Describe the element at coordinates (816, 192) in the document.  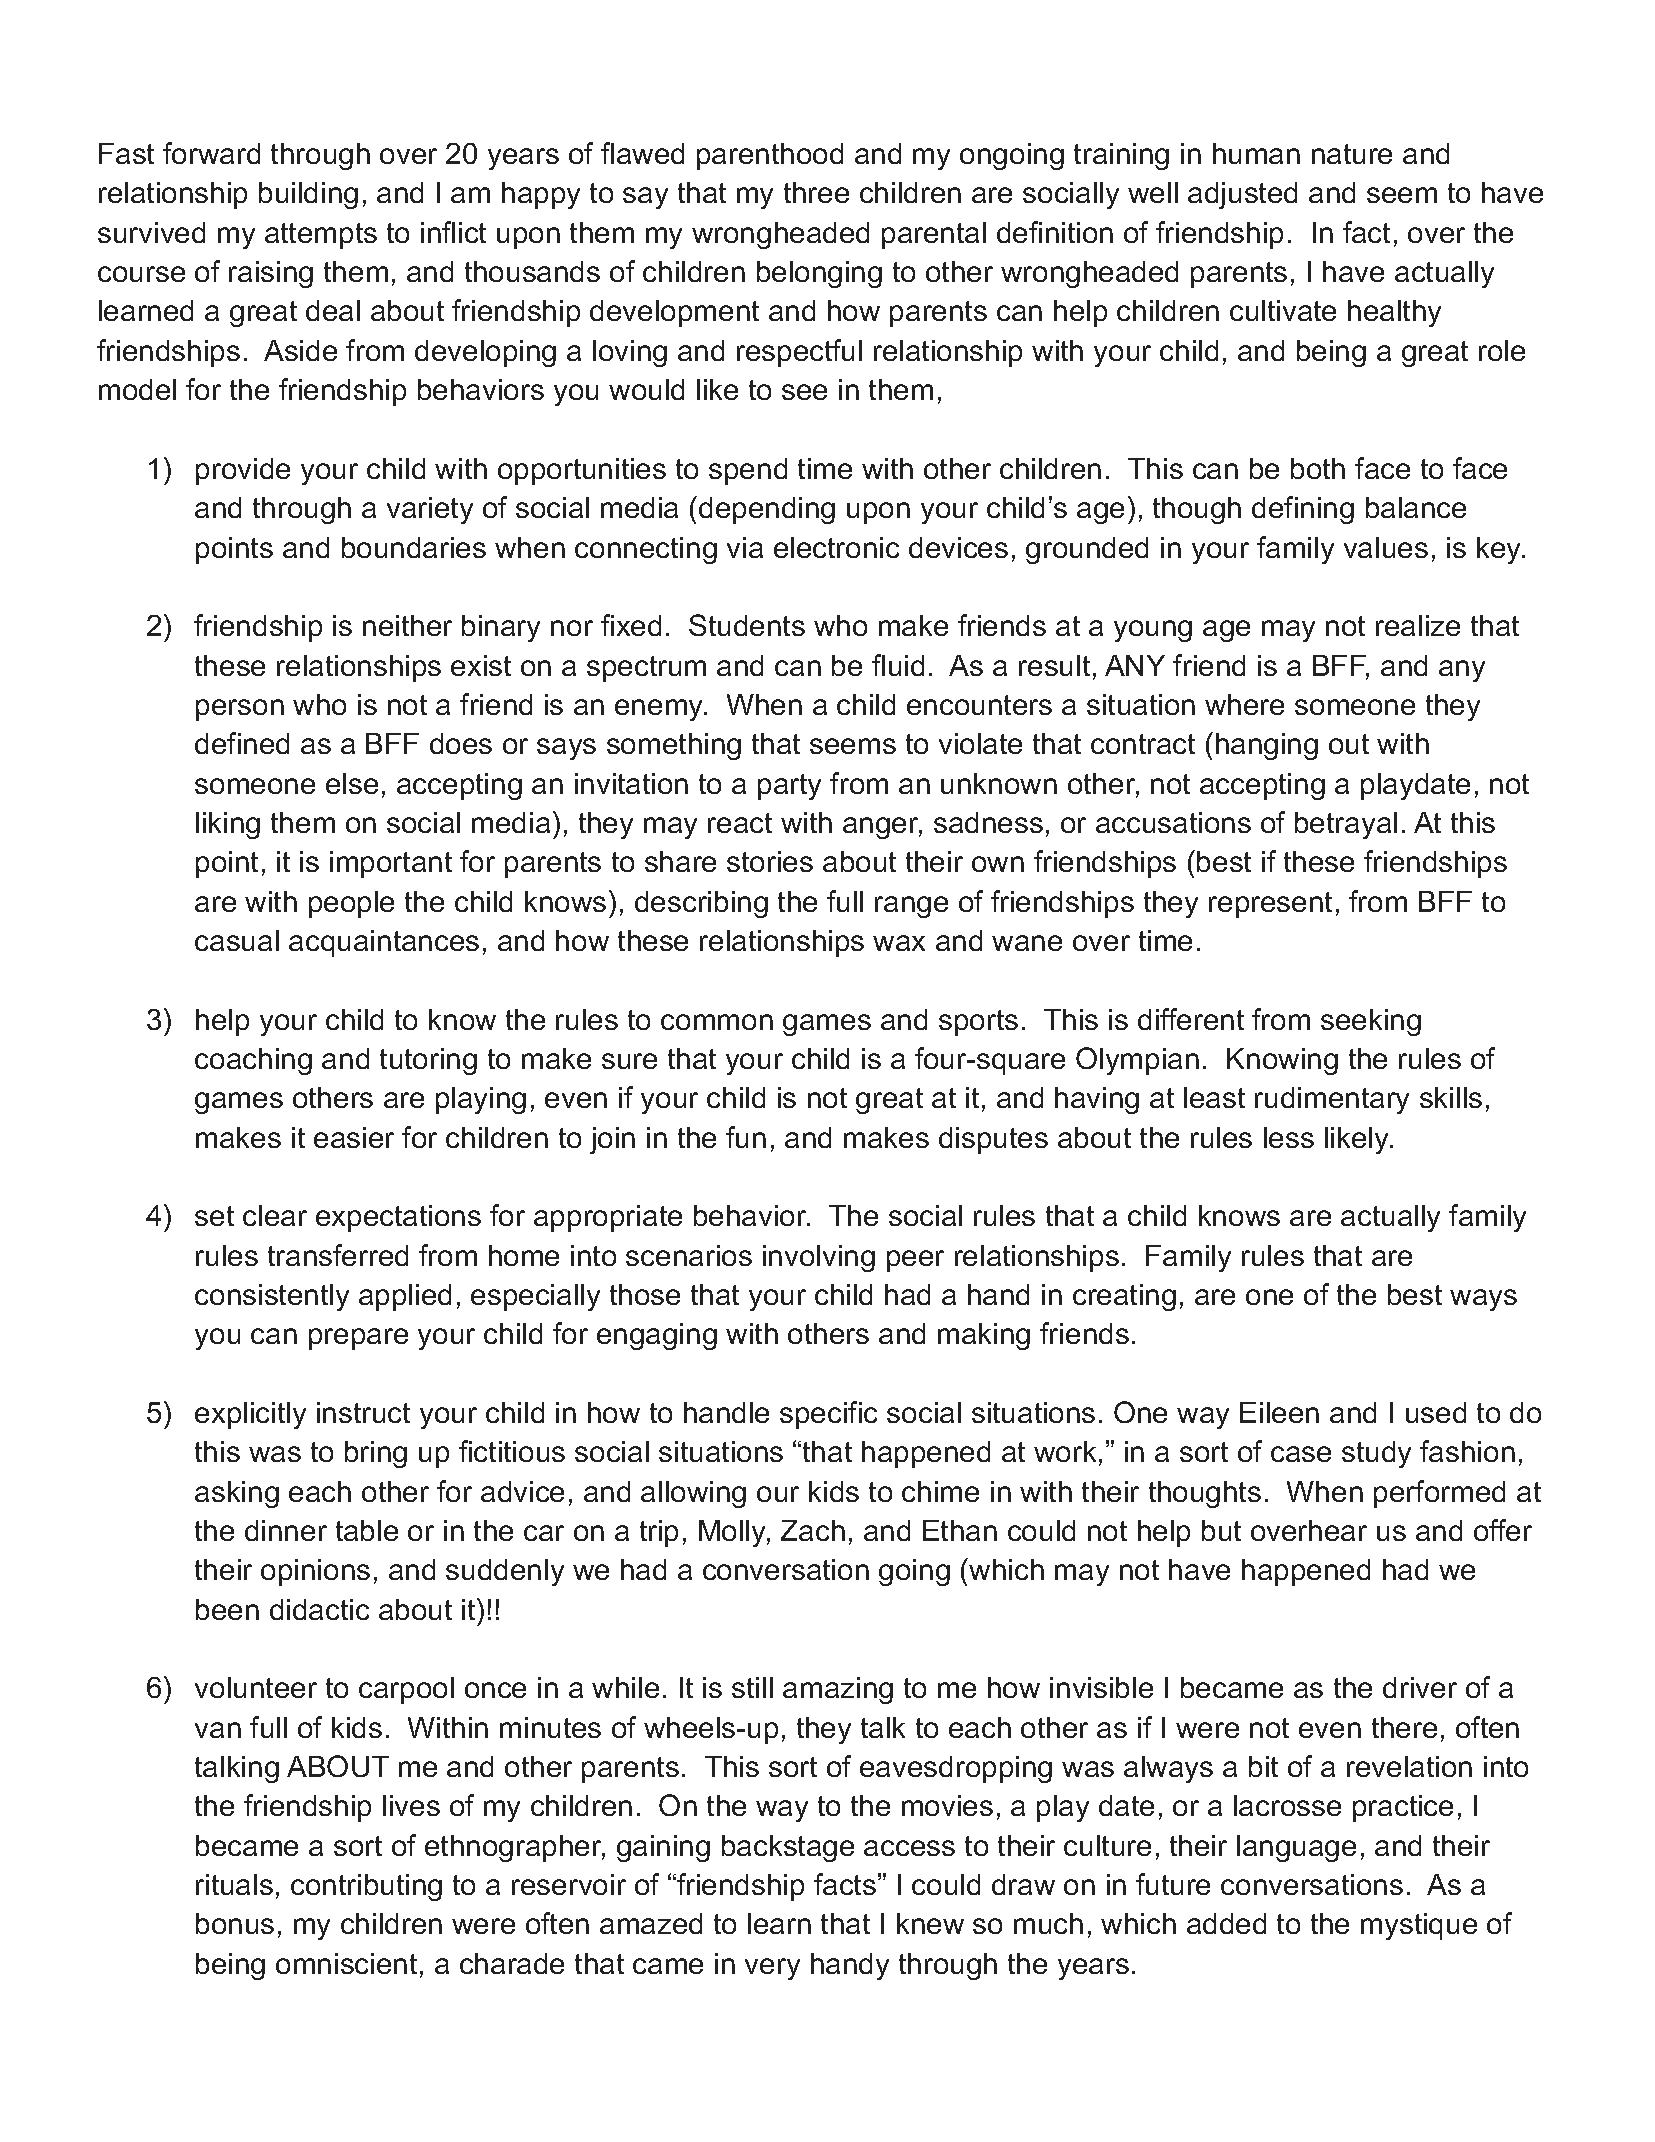
I see `three` at that location.
